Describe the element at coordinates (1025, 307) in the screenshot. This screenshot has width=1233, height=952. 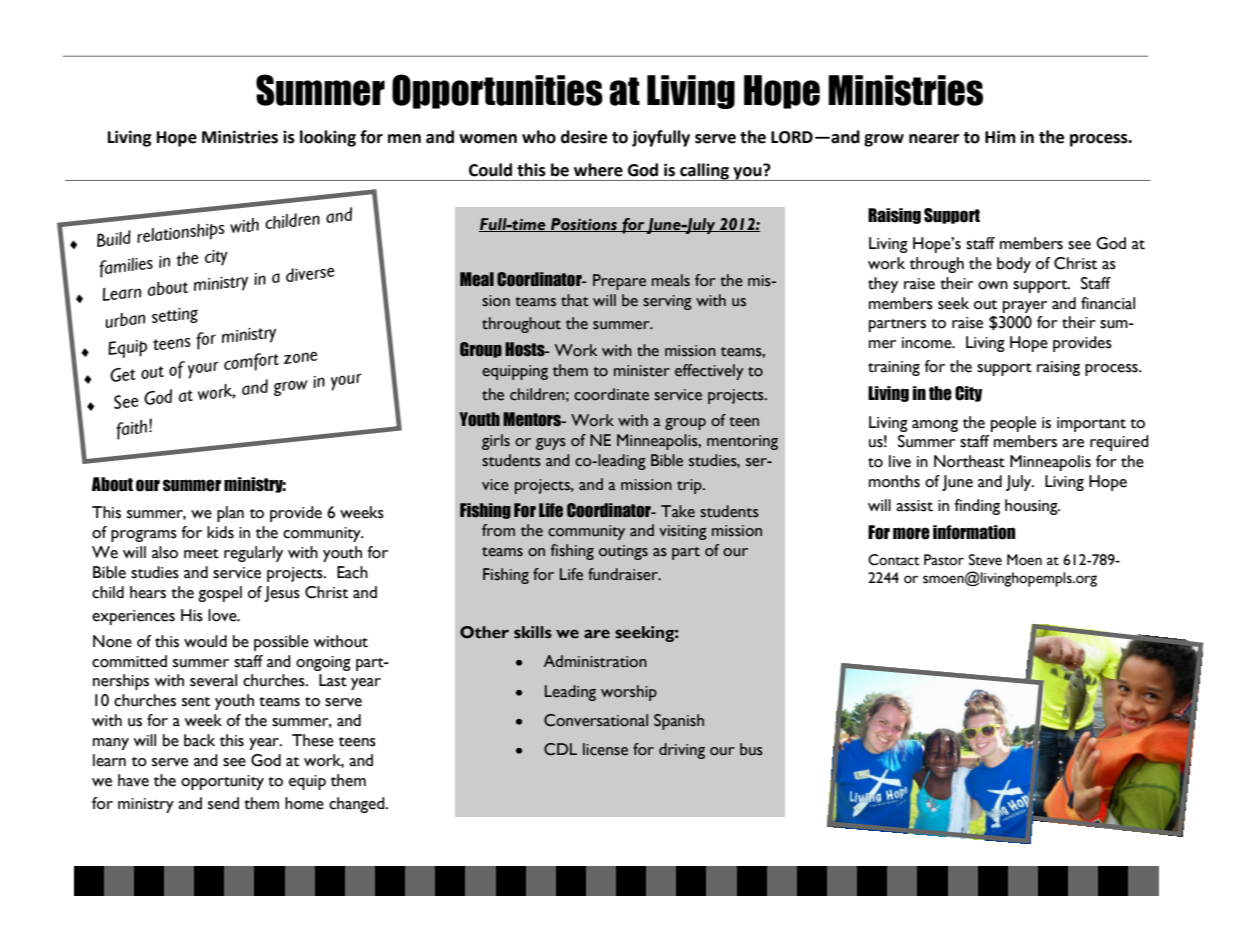
I see `prayer` at that location.
